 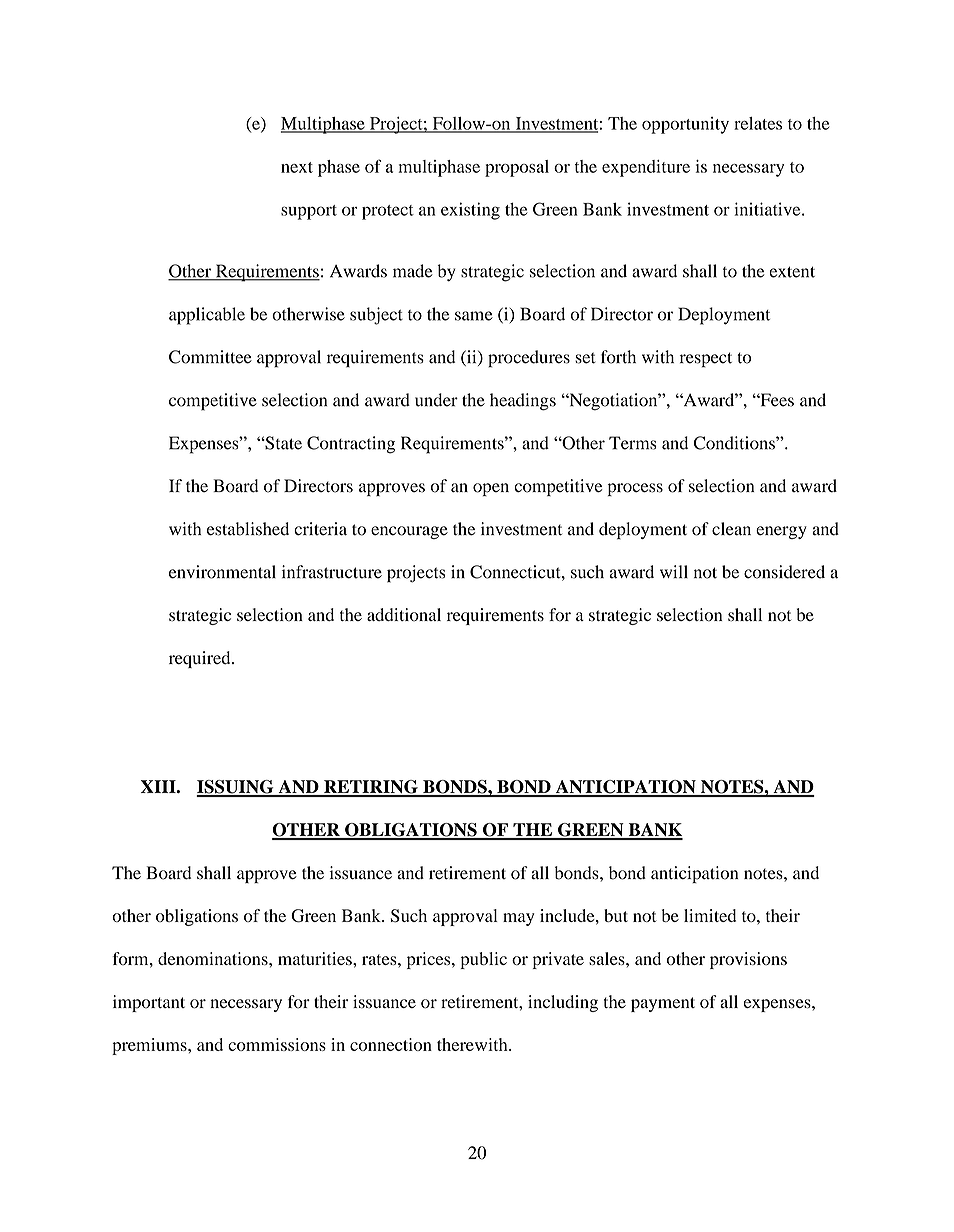 What do you see at coordinates (236, 788) in the screenshot?
I see `ISSUING` at bounding box center [236, 788].
